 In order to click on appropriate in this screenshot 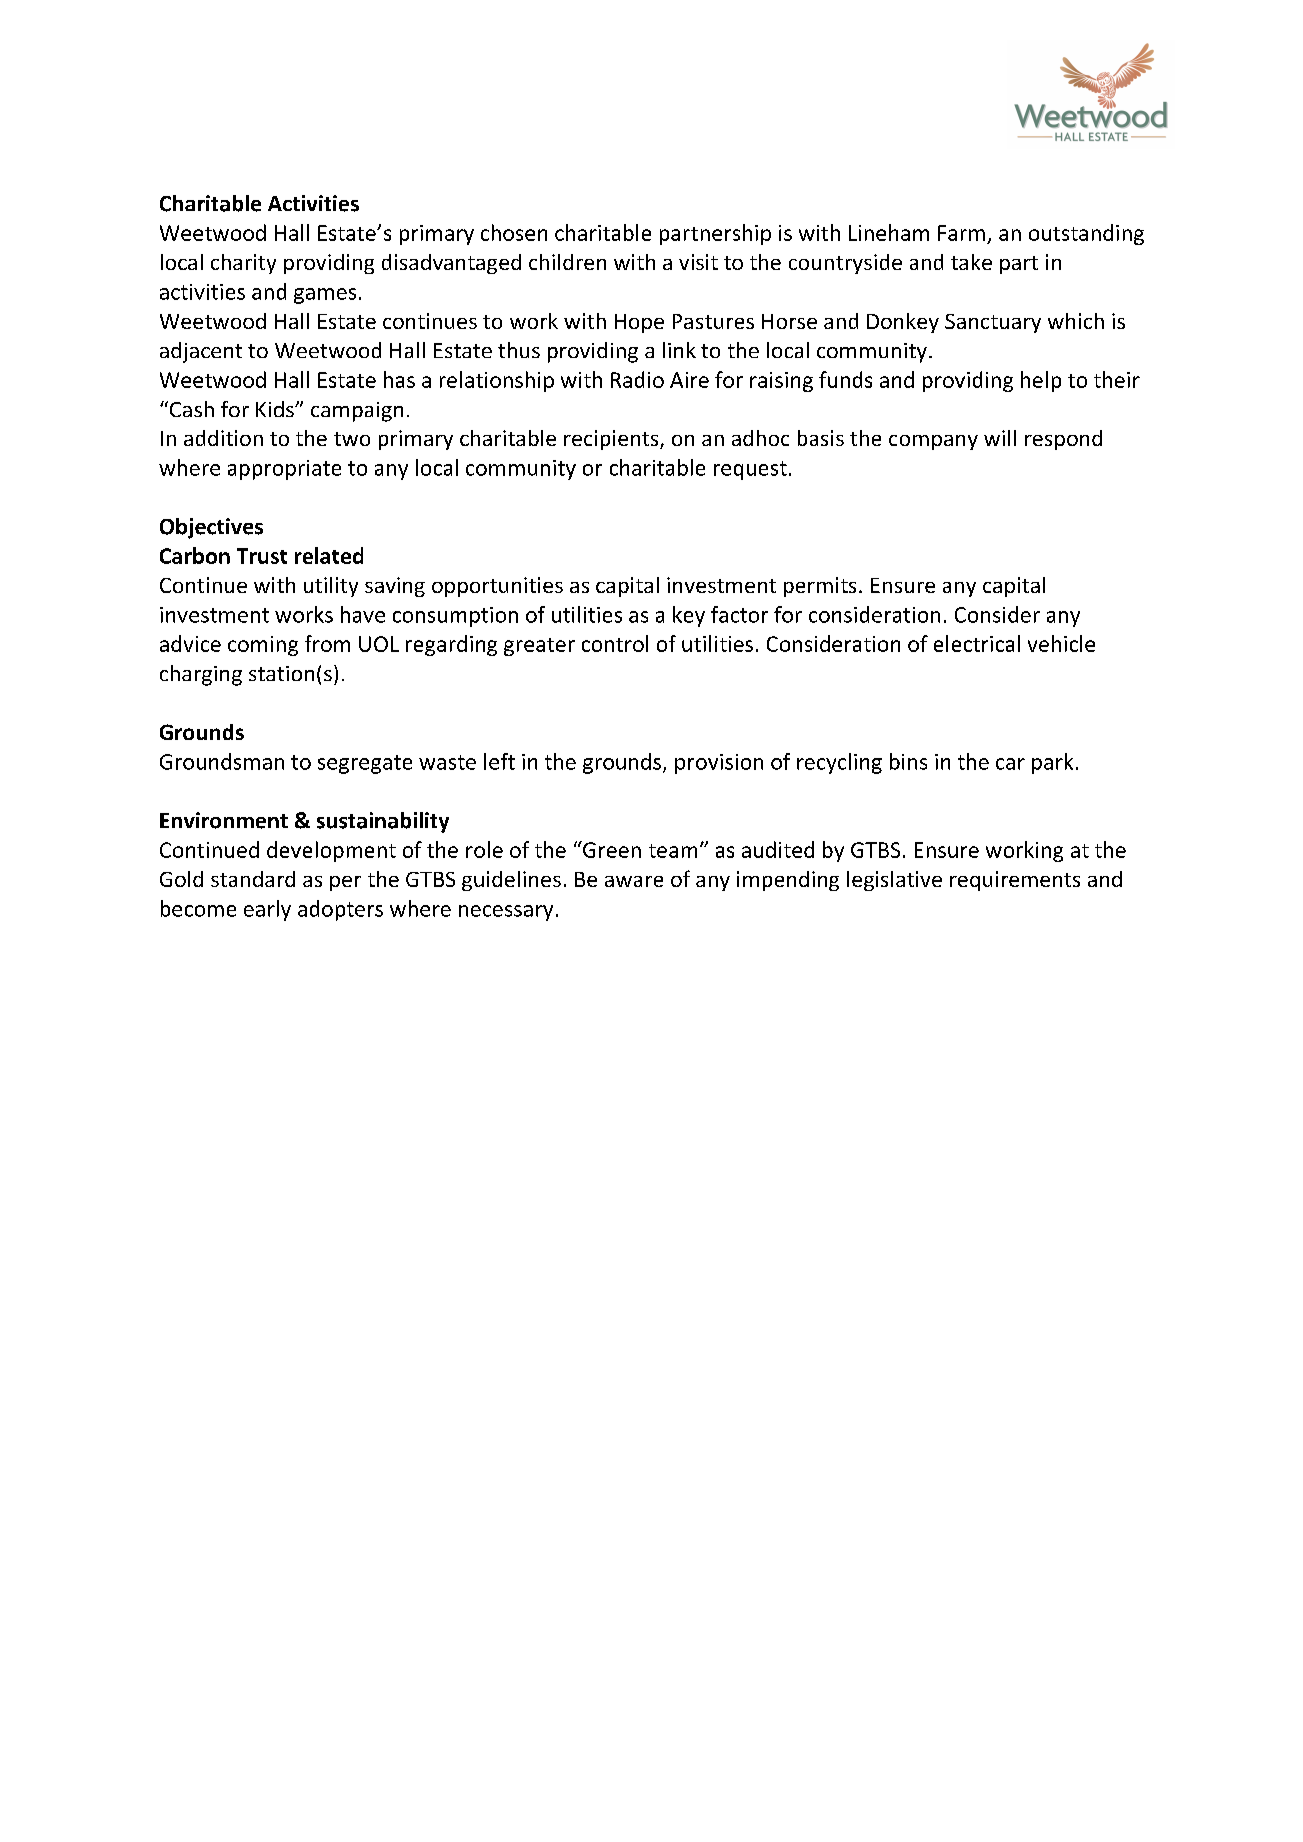, I will do `click(284, 470)`.
